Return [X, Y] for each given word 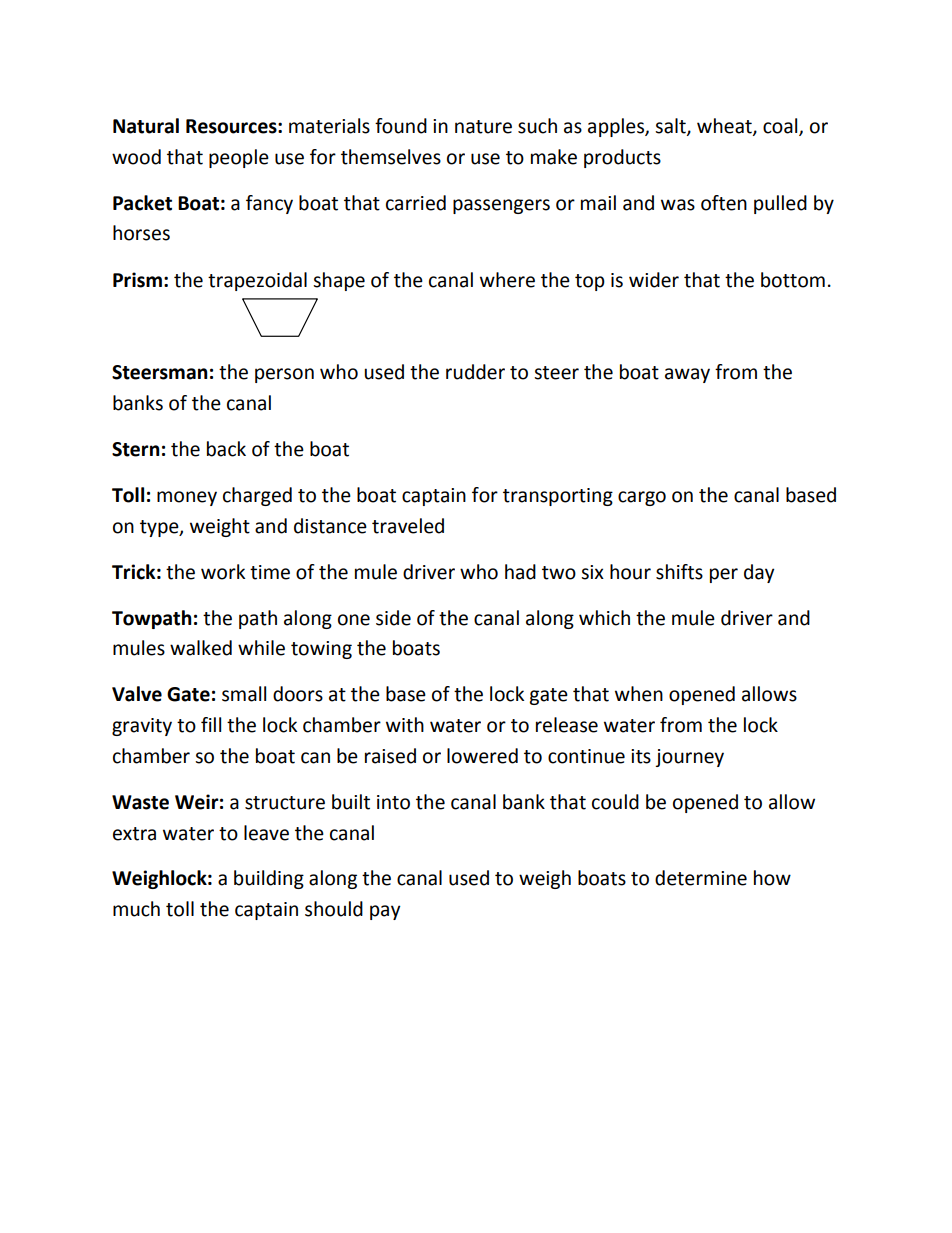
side [393, 618]
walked [201, 648]
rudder [475, 372]
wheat [725, 127]
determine [701, 878]
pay [385, 912]
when [639, 694]
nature [483, 127]
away [687, 375]
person [284, 375]
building [269, 879]
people [239, 158]
